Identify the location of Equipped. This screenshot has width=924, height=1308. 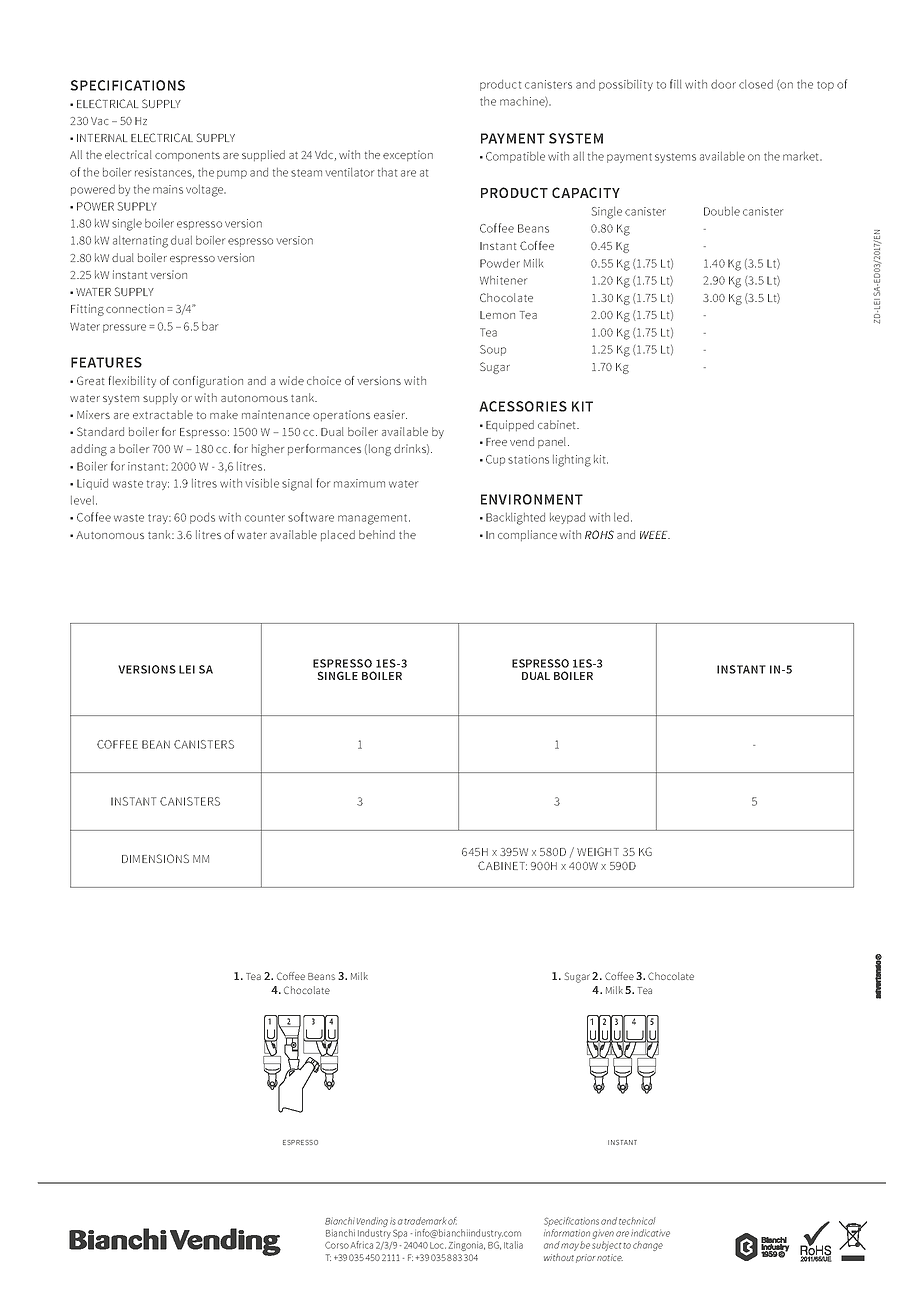
(510, 425).
